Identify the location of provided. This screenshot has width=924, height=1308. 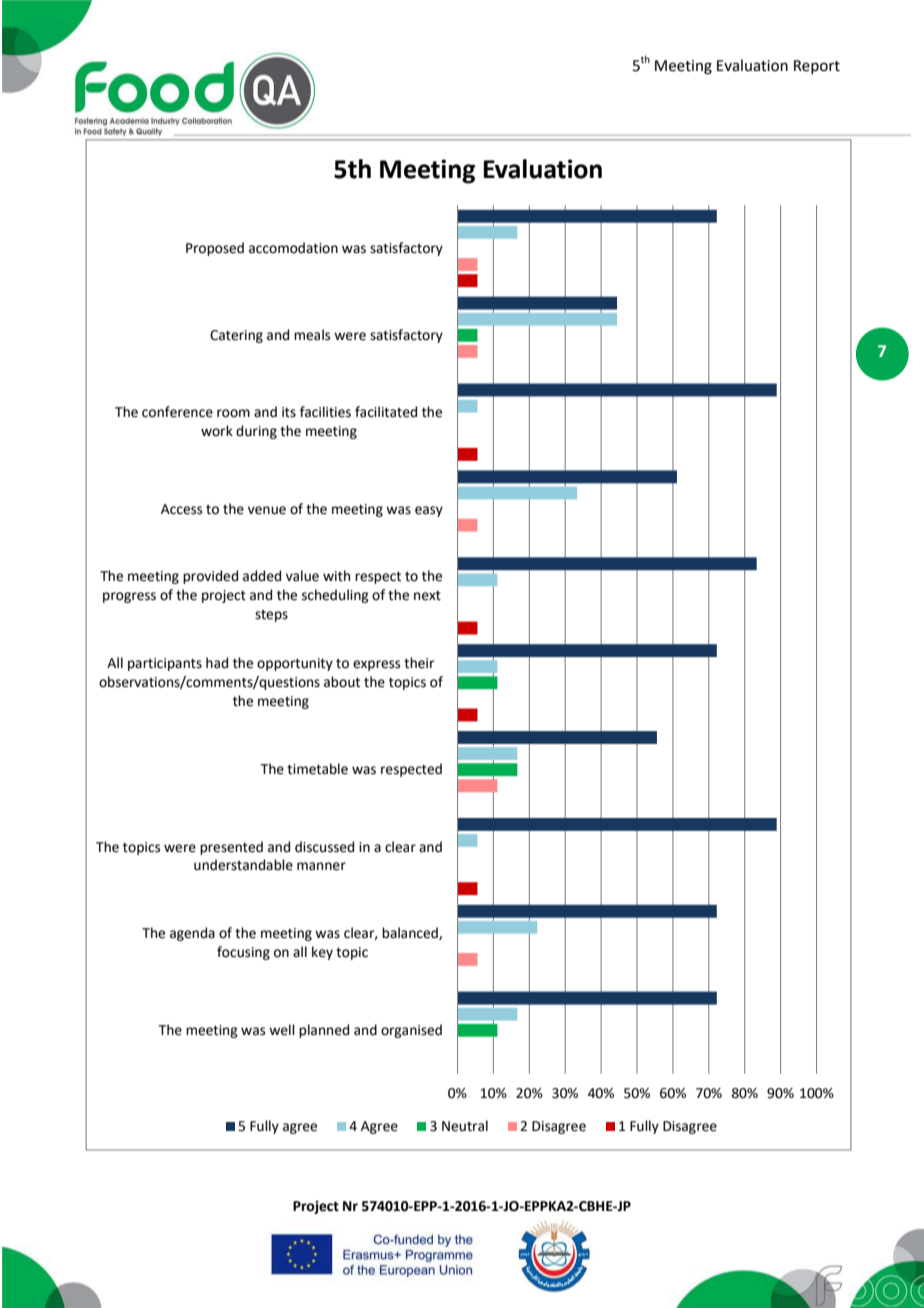
(210, 577).
